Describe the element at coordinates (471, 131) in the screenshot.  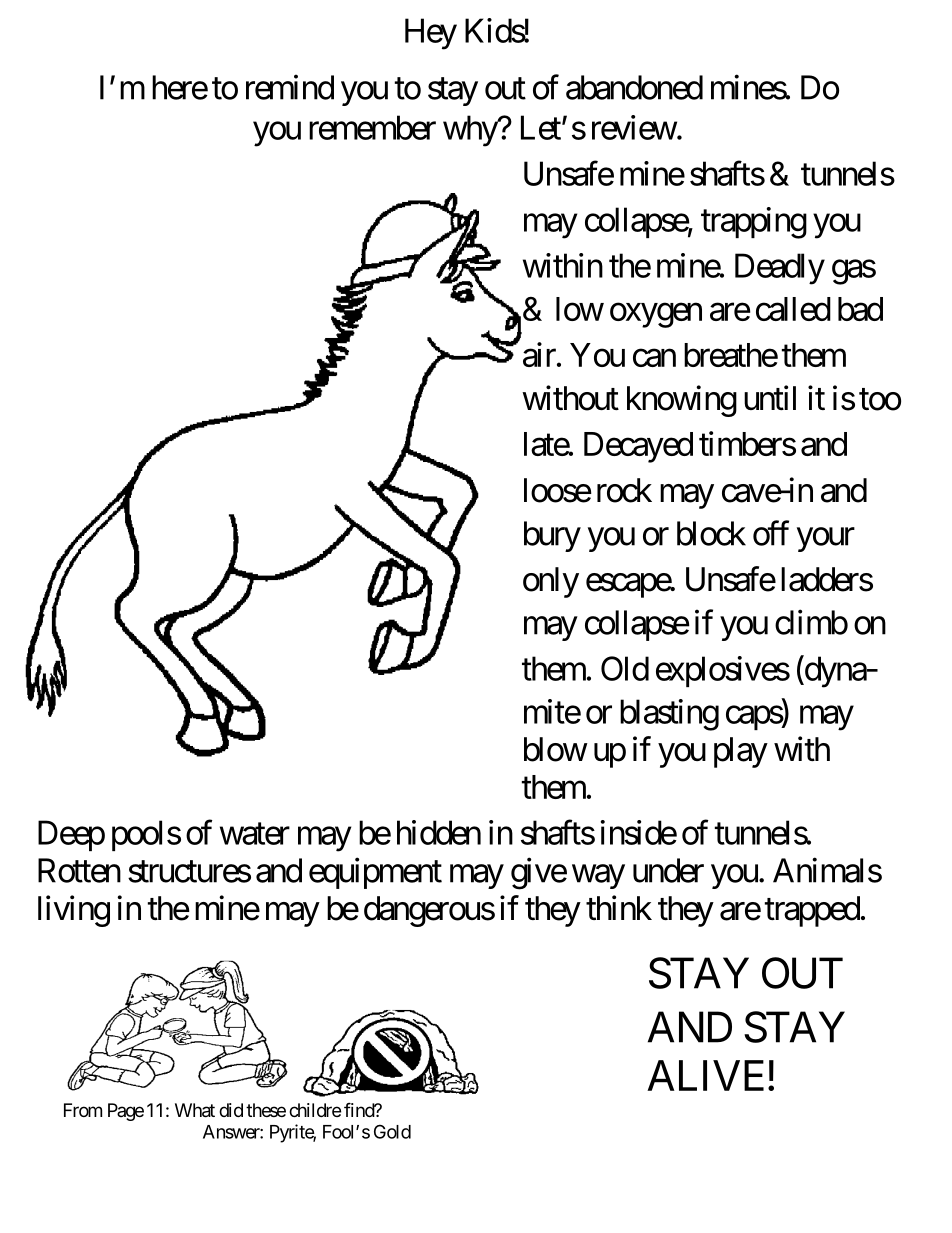
I see `why` at that location.
